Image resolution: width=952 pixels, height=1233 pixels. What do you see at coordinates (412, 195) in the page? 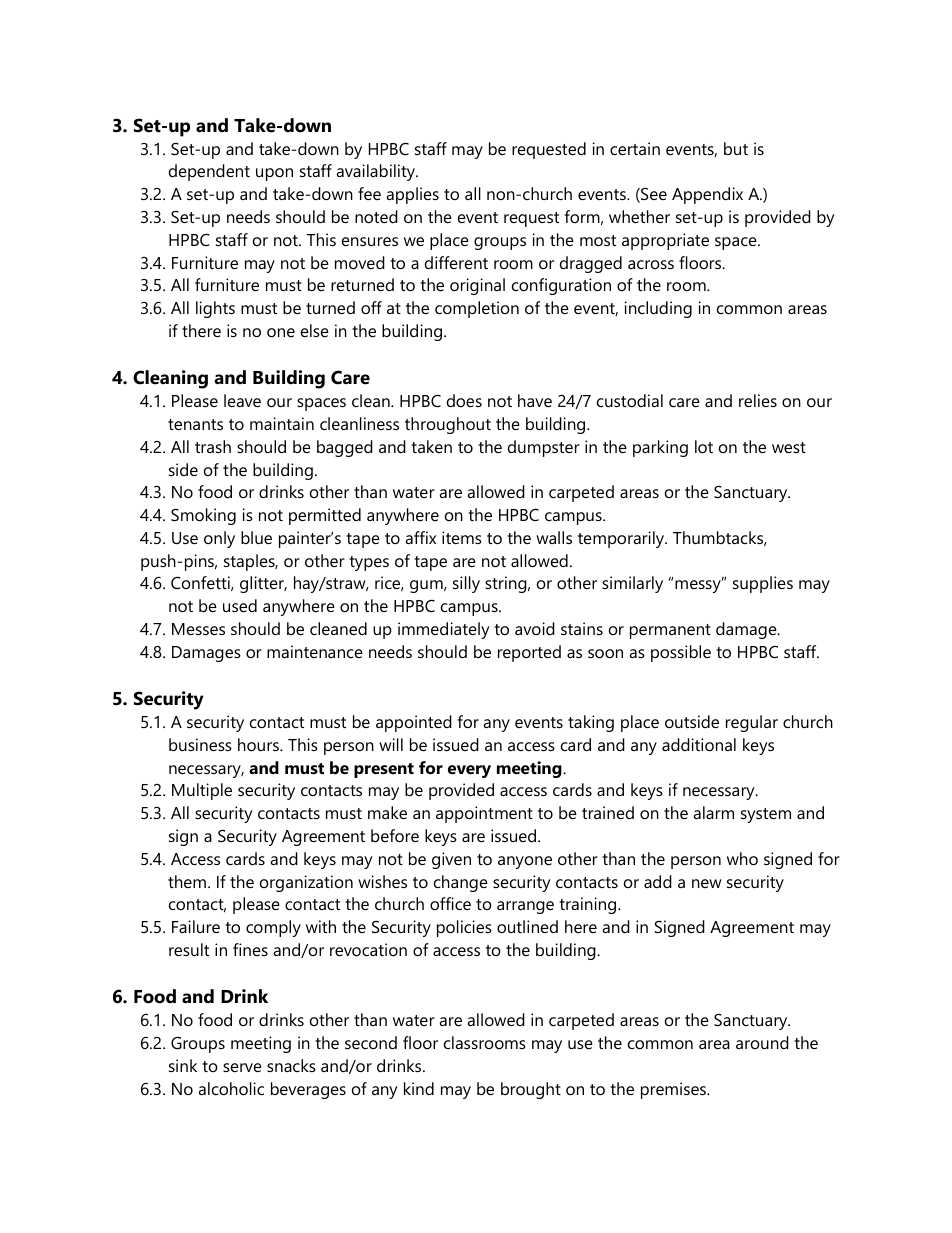
I see `applies` at bounding box center [412, 195].
